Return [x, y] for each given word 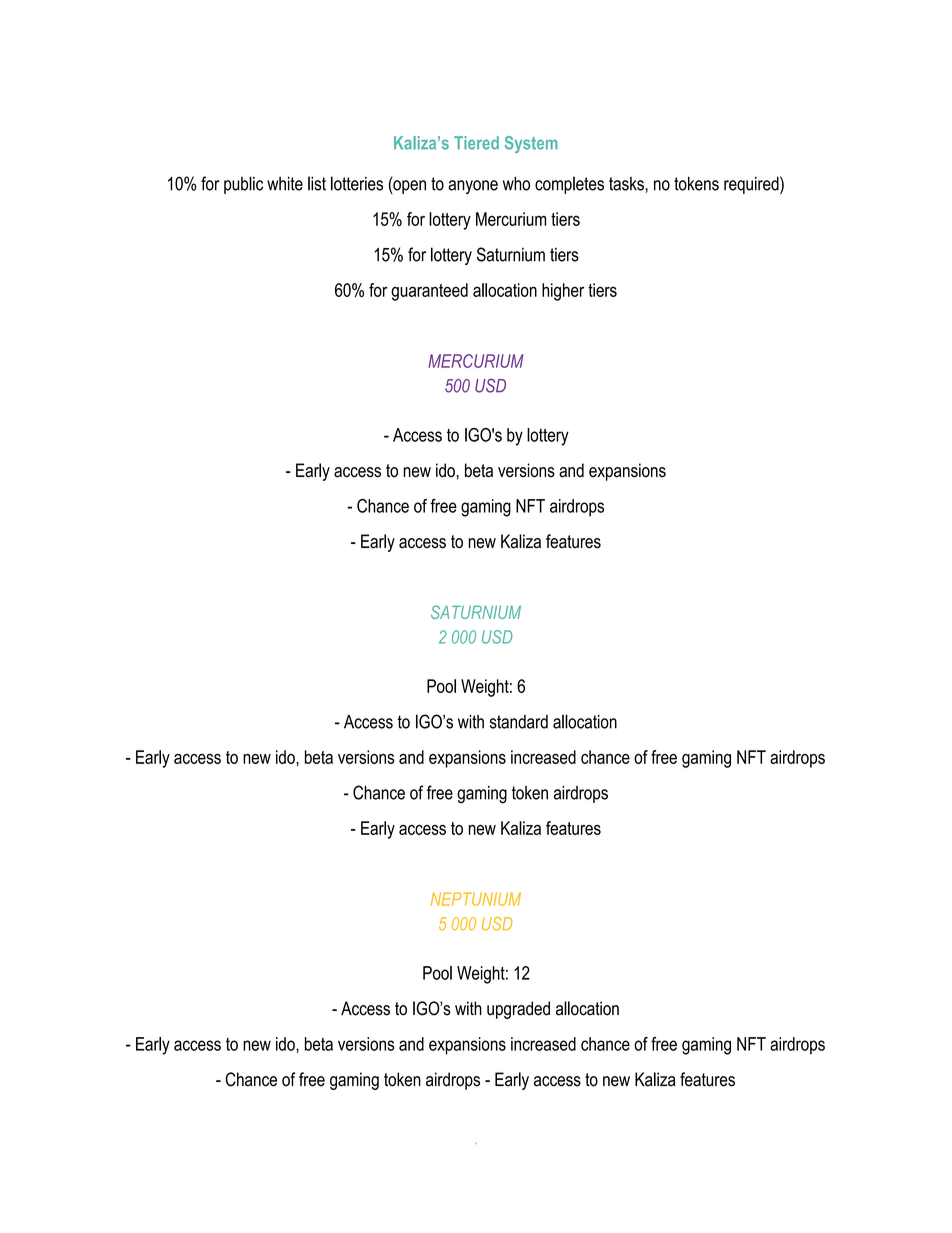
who [516, 183]
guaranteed [429, 292]
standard [519, 722]
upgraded [518, 1010]
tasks [626, 184]
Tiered [476, 143]
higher [563, 292]
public [243, 185]
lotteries [357, 183]
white [285, 184]
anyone [473, 187]
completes [569, 185]
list [317, 183]
